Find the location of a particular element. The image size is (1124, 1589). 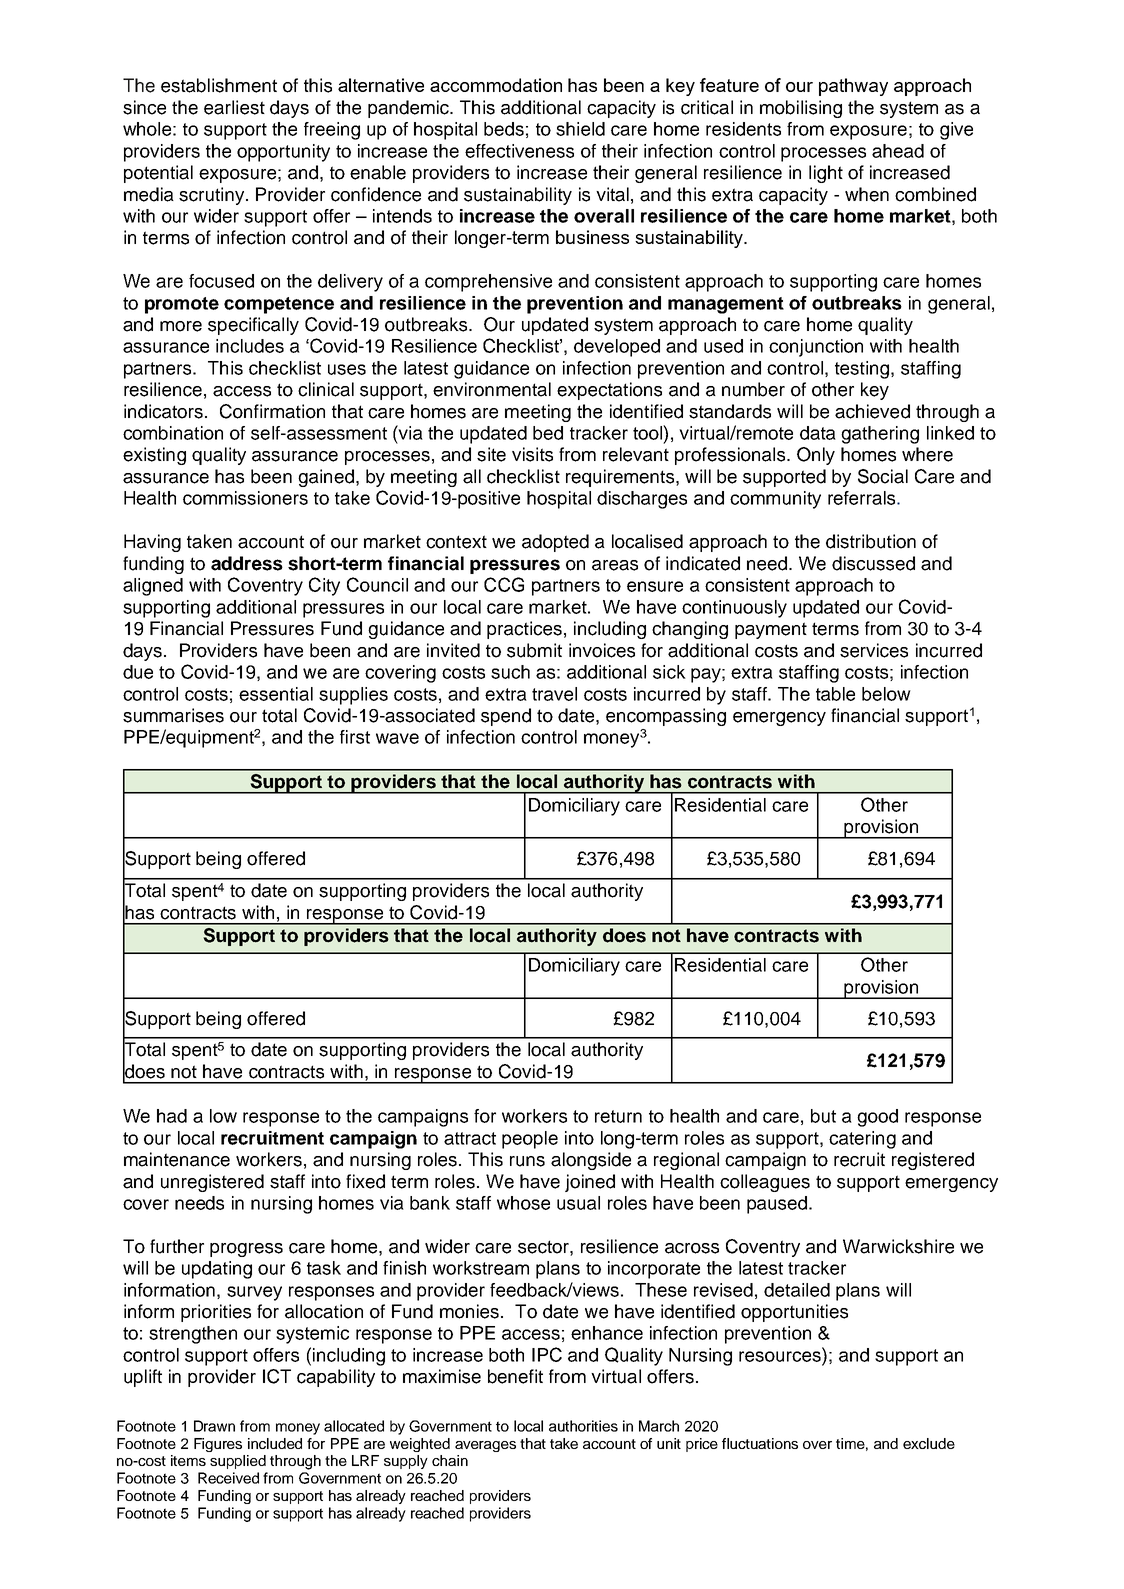

people is located at coordinates (530, 1140).
